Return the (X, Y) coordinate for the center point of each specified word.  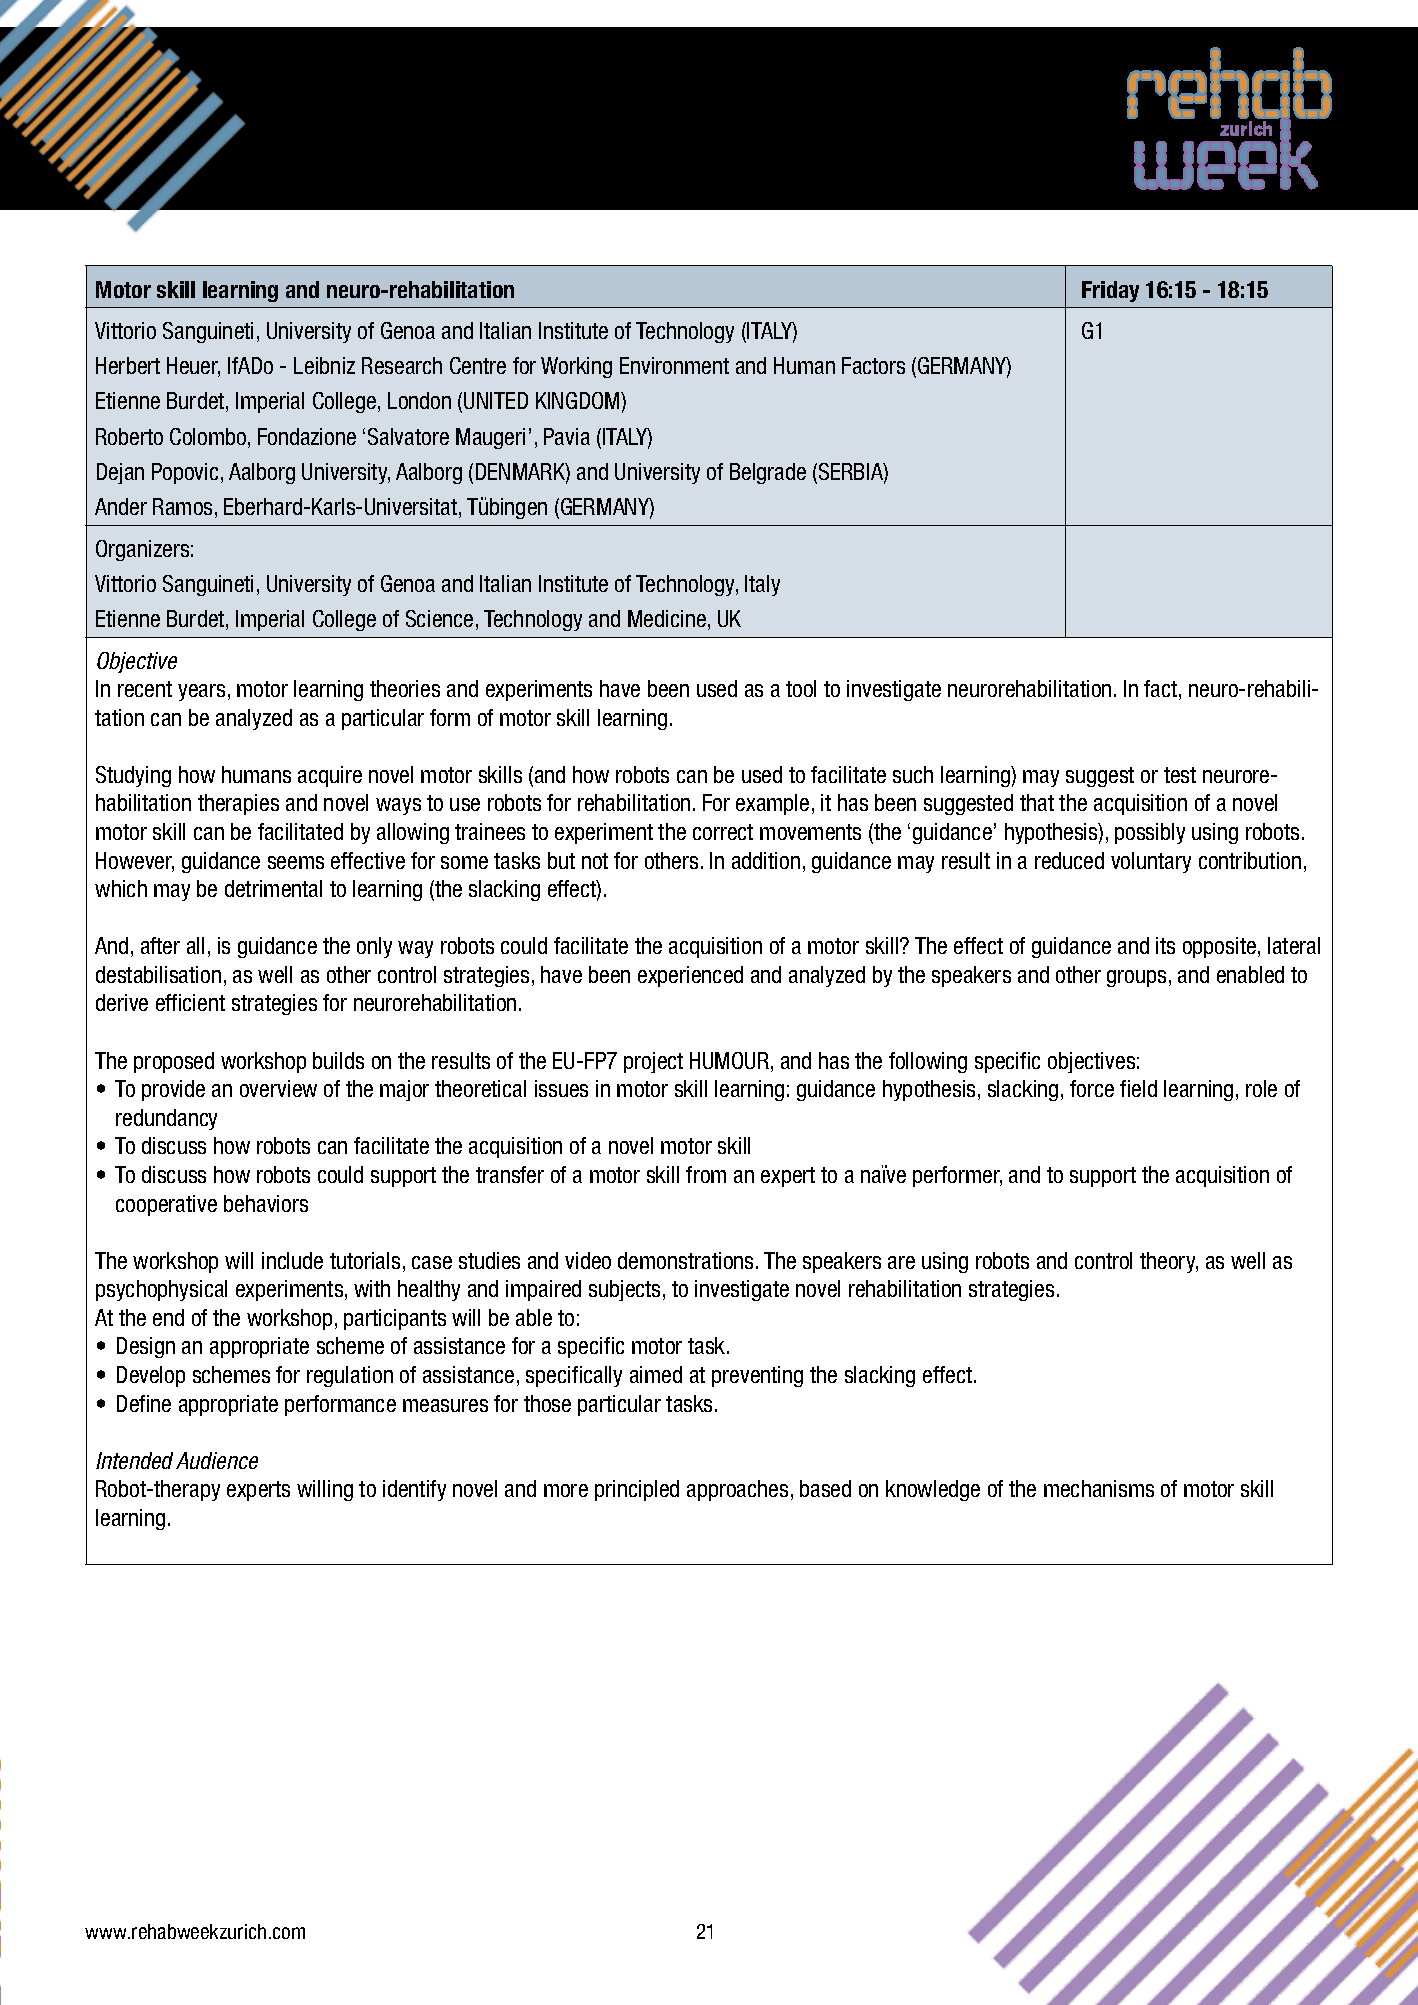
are (901, 1262)
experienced (690, 976)
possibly (1150, 833)
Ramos (182, 506)
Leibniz (324, 365)
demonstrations (685, 1260)
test (1180, 775)
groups (1136, 978)
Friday (1110, 291)
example (772, 804)
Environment (674, 365)
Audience (217, 1460)
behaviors (266, 1203)
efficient (190, 1002)
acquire (330, 776)
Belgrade (768, 473)
